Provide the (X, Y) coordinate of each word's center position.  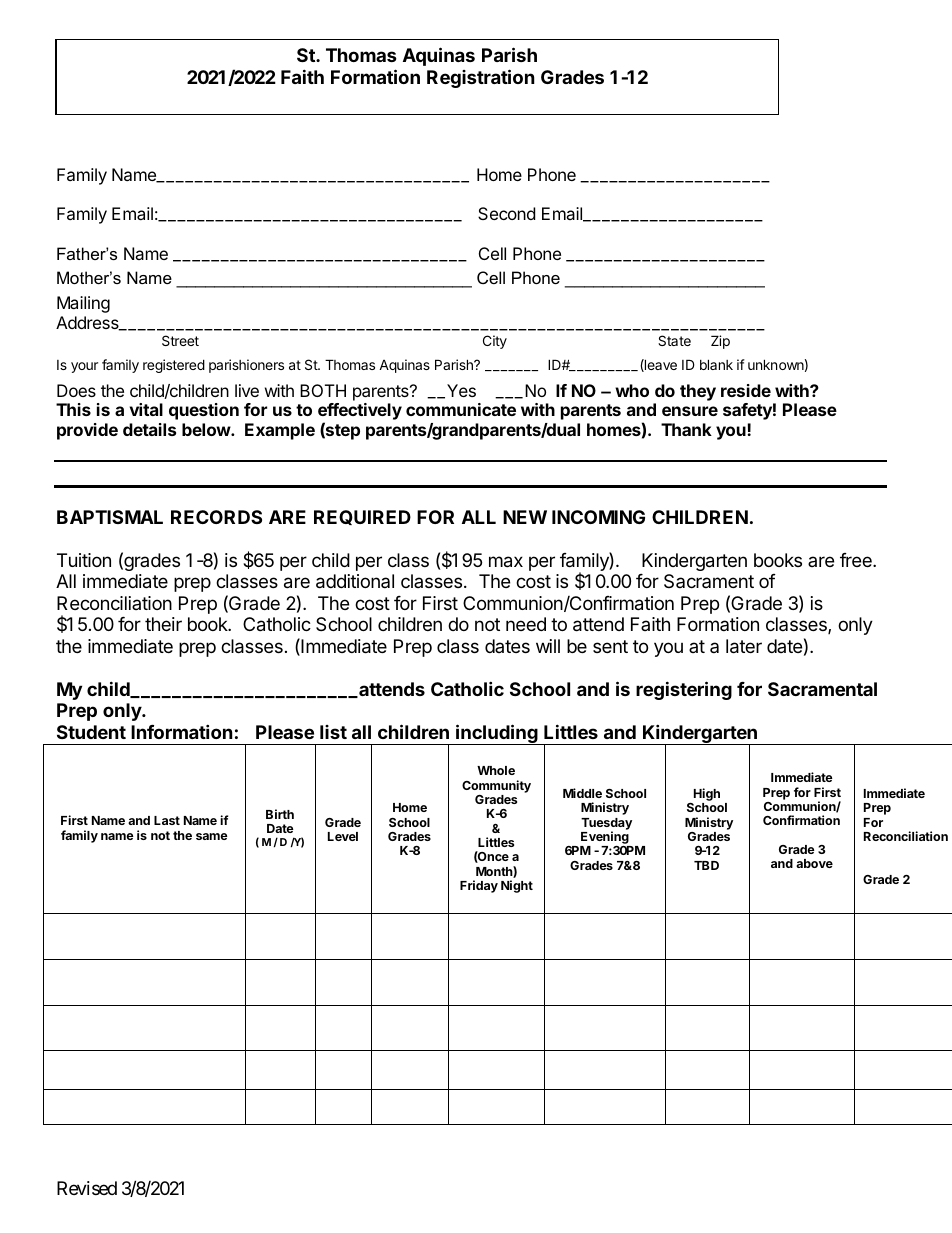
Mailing (83, 304)
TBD (706, 865)
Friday (479, 886)
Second (506, 213)
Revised (87, 1188)
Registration (481, 78)
